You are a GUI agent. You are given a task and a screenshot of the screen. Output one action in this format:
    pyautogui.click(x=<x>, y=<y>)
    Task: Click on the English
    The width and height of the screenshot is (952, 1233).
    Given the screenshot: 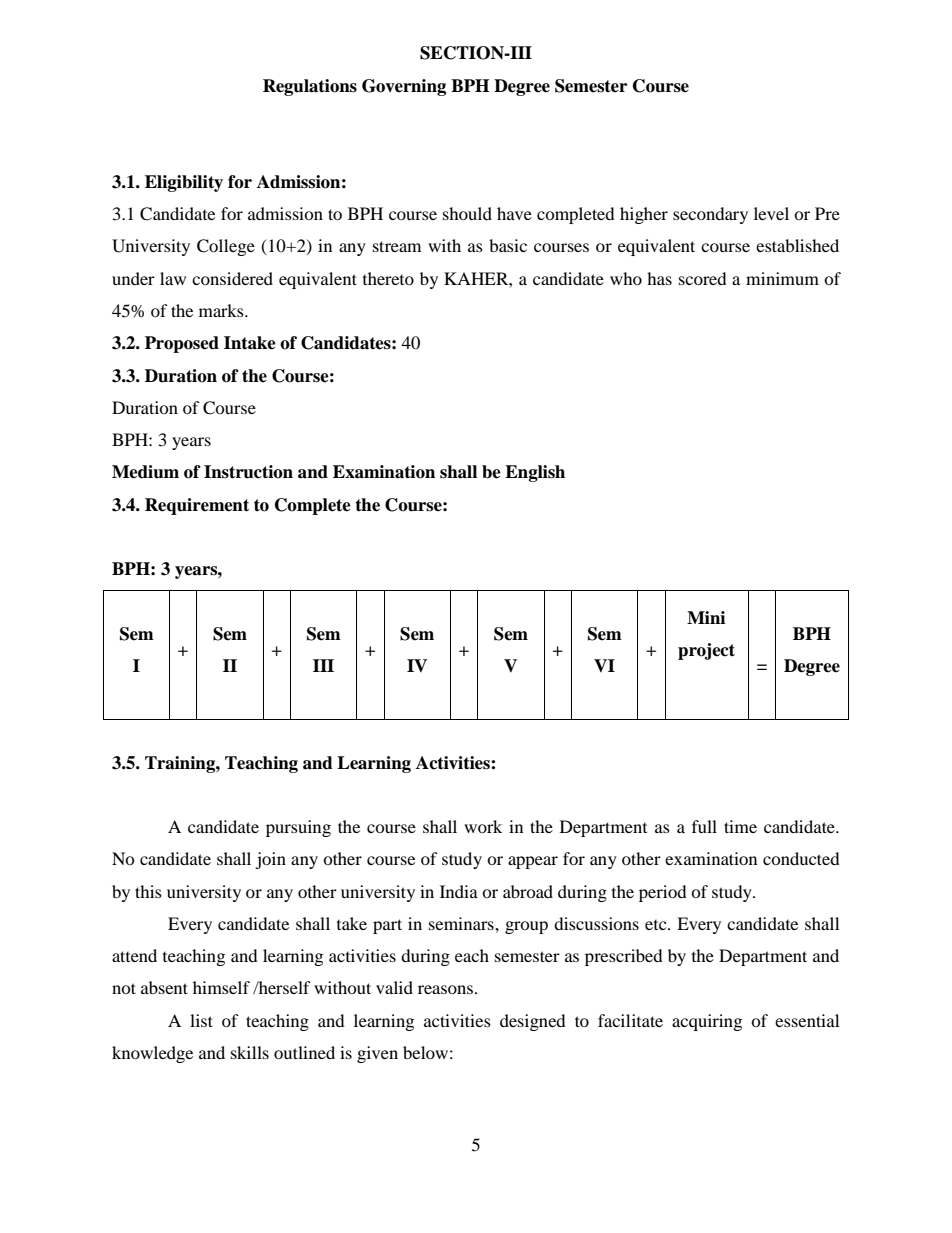 What is the action you would take?
    pyautogui.click(x=535, y=473)
